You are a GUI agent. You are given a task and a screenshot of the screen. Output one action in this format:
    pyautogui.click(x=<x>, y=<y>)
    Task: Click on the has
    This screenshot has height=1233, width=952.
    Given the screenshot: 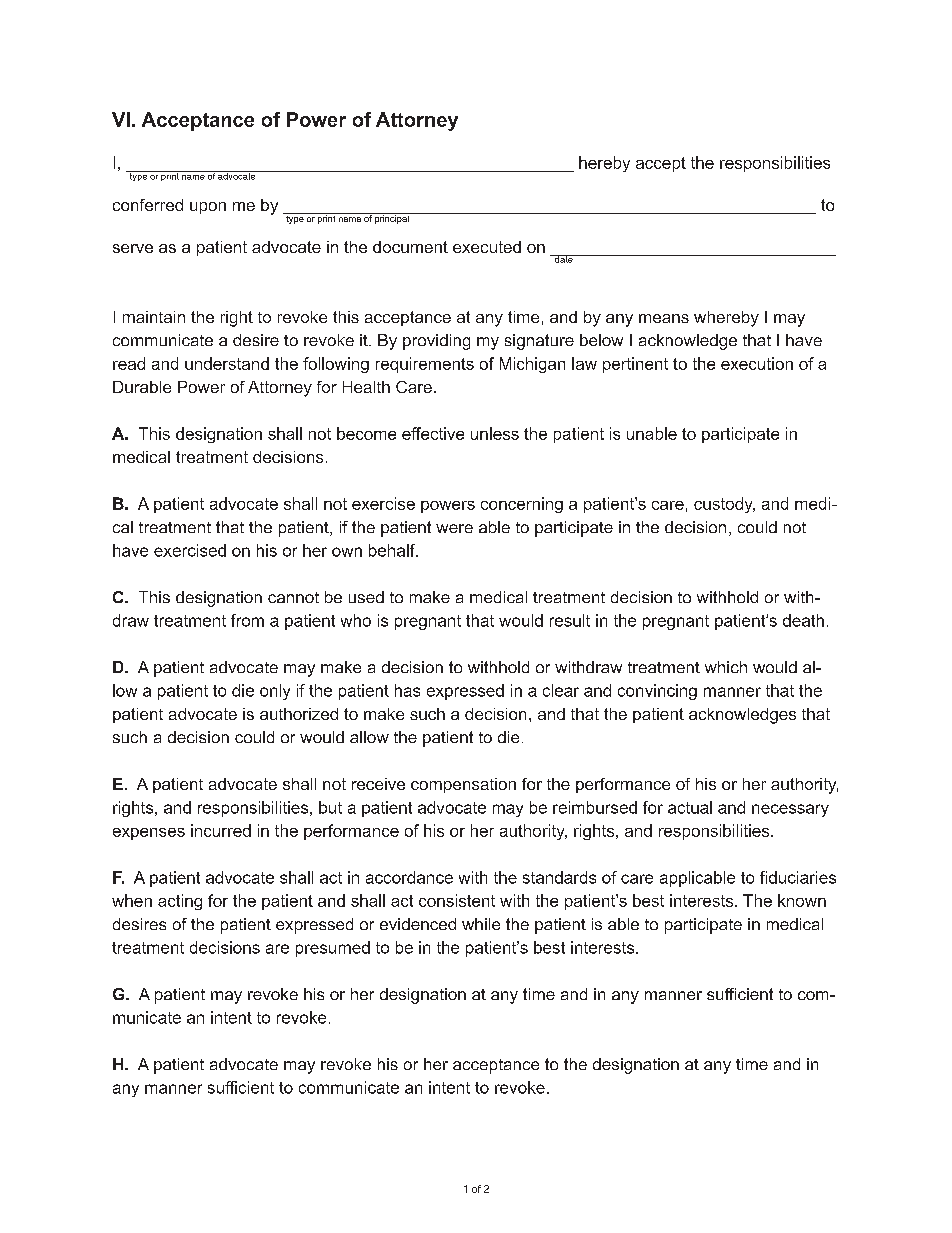 What is the action you would take?
    pyautogui.click(x=407, y=690)
